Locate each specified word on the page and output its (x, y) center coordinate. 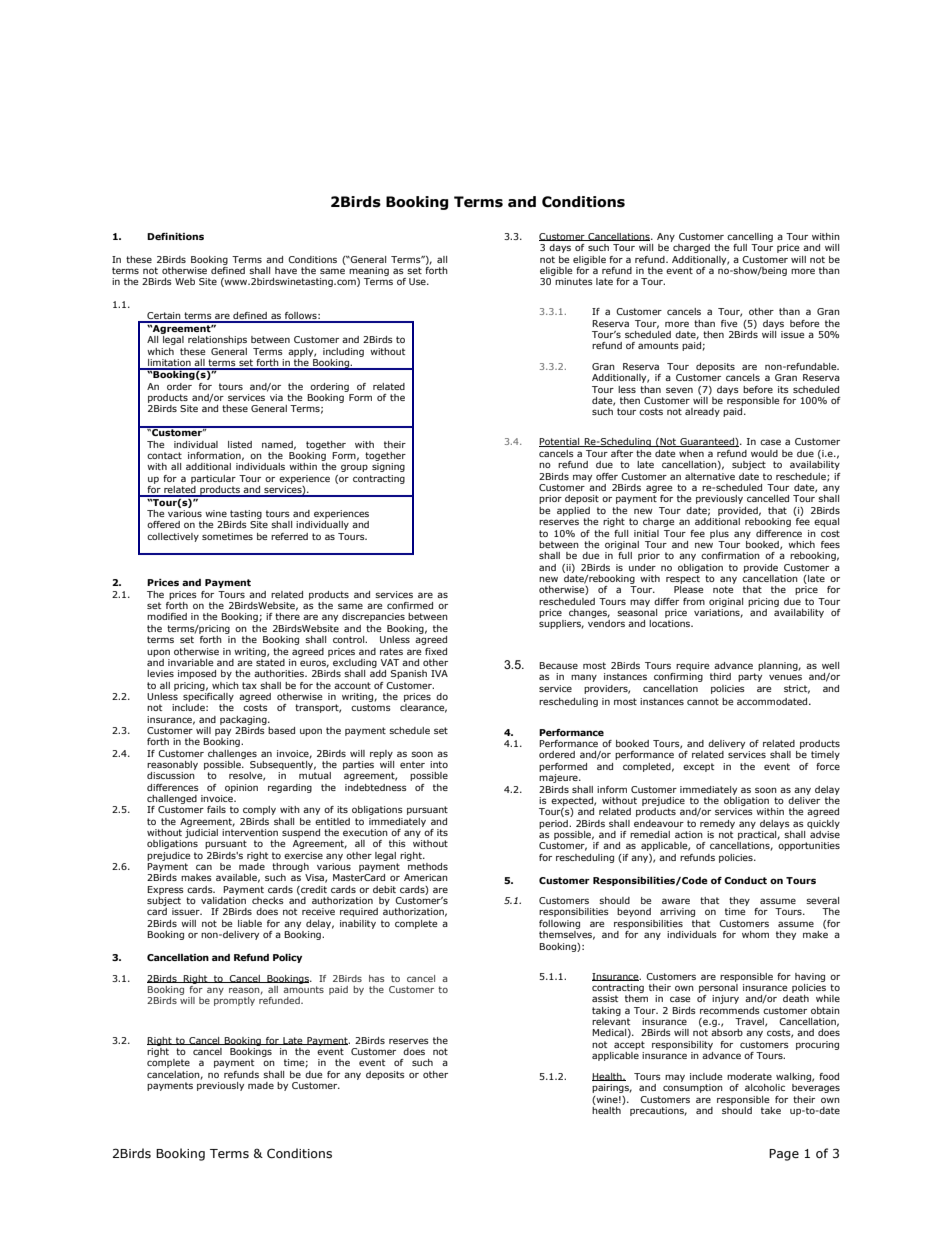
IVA (439, 673)
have (286, 270)
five (729, 323)
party (750, 677)
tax (249, 685)
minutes (574, 281)
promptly (234, 1001)
